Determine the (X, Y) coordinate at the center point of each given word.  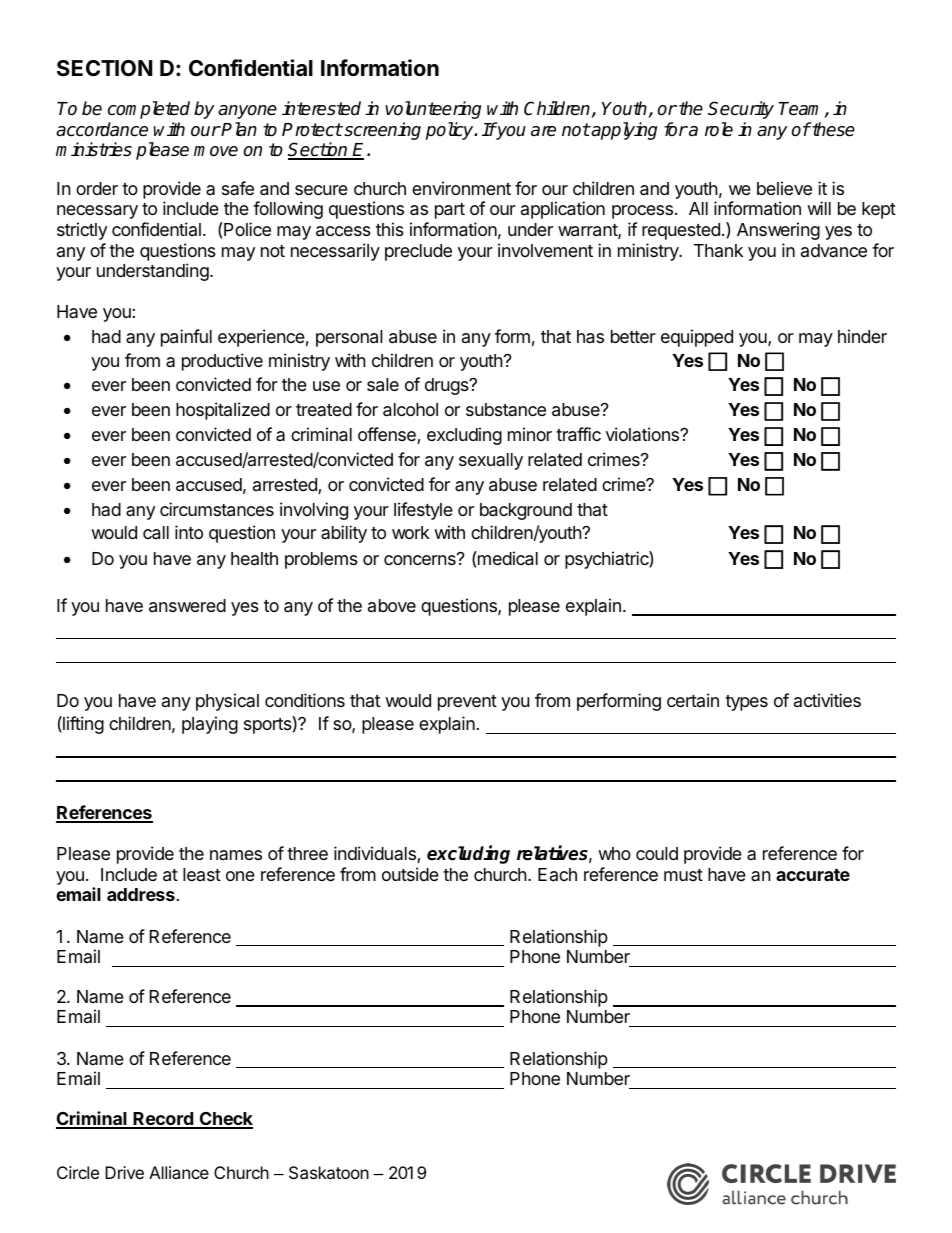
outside (410, 874)
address (141, 894)
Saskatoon (329, 1172)
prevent (467, 703)
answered (187, 606)
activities (827, 700)
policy (451, 131)
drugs (448, 386)
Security (741, 110)
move (216, 151)
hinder (862, 336)
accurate (813, 875)
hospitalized (223, 411)
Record (164, 1120)
